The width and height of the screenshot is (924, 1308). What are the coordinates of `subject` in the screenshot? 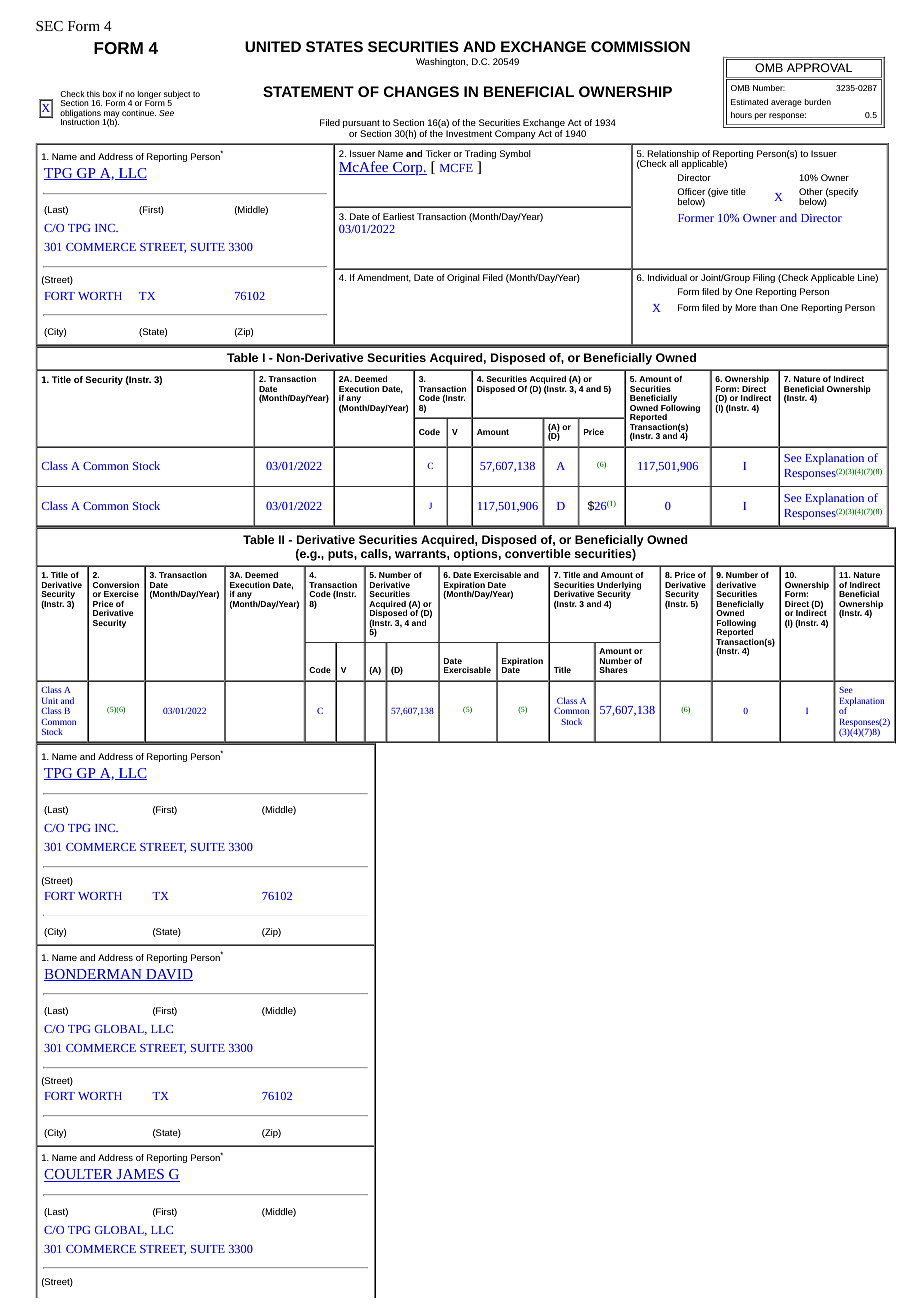 It's located at (176, 96).
